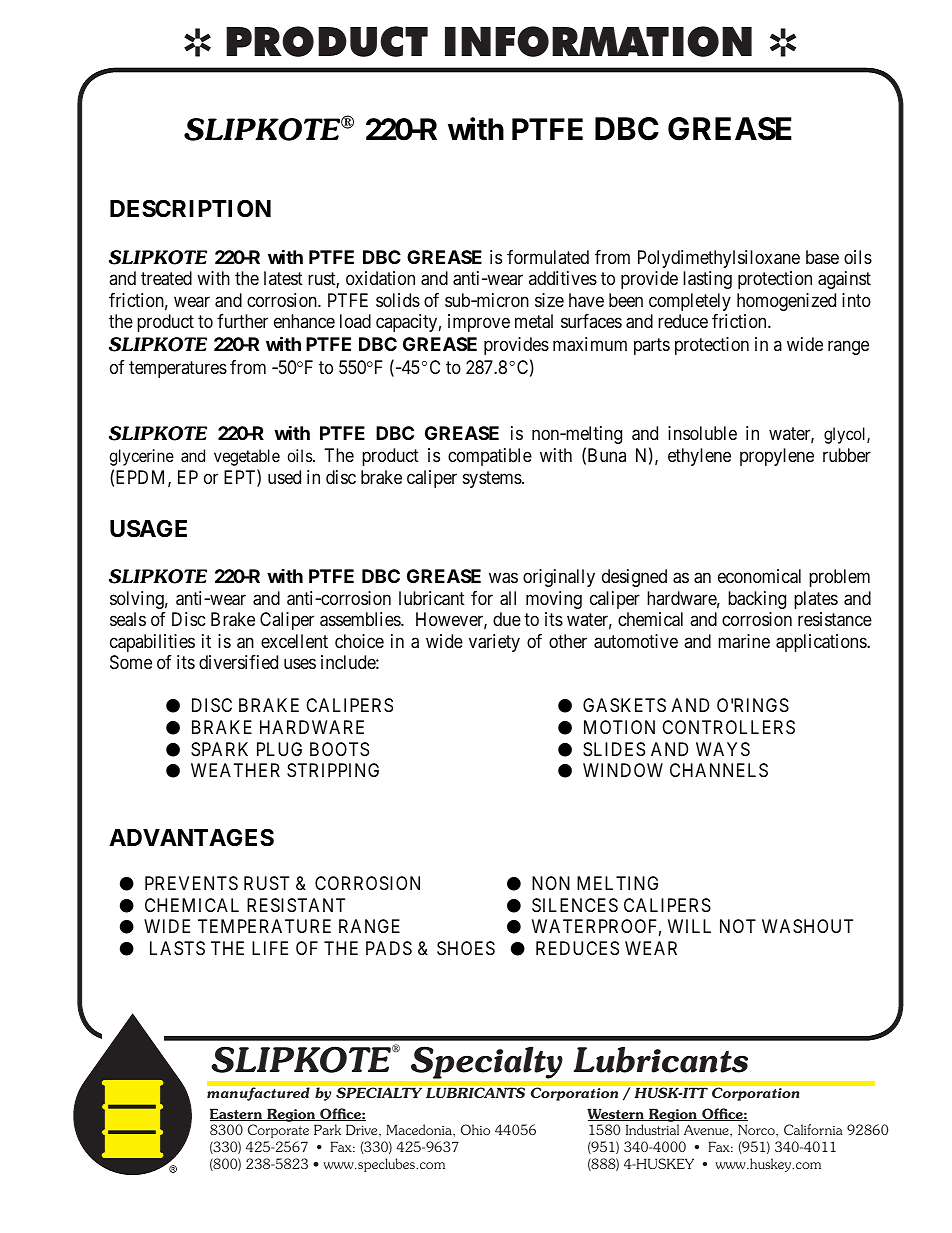 The height and width of the document is (1233, 952). What do you see at coordinates (598, 41) in the document?
I see `INFORMATION` at bounding box center [598, 41].
